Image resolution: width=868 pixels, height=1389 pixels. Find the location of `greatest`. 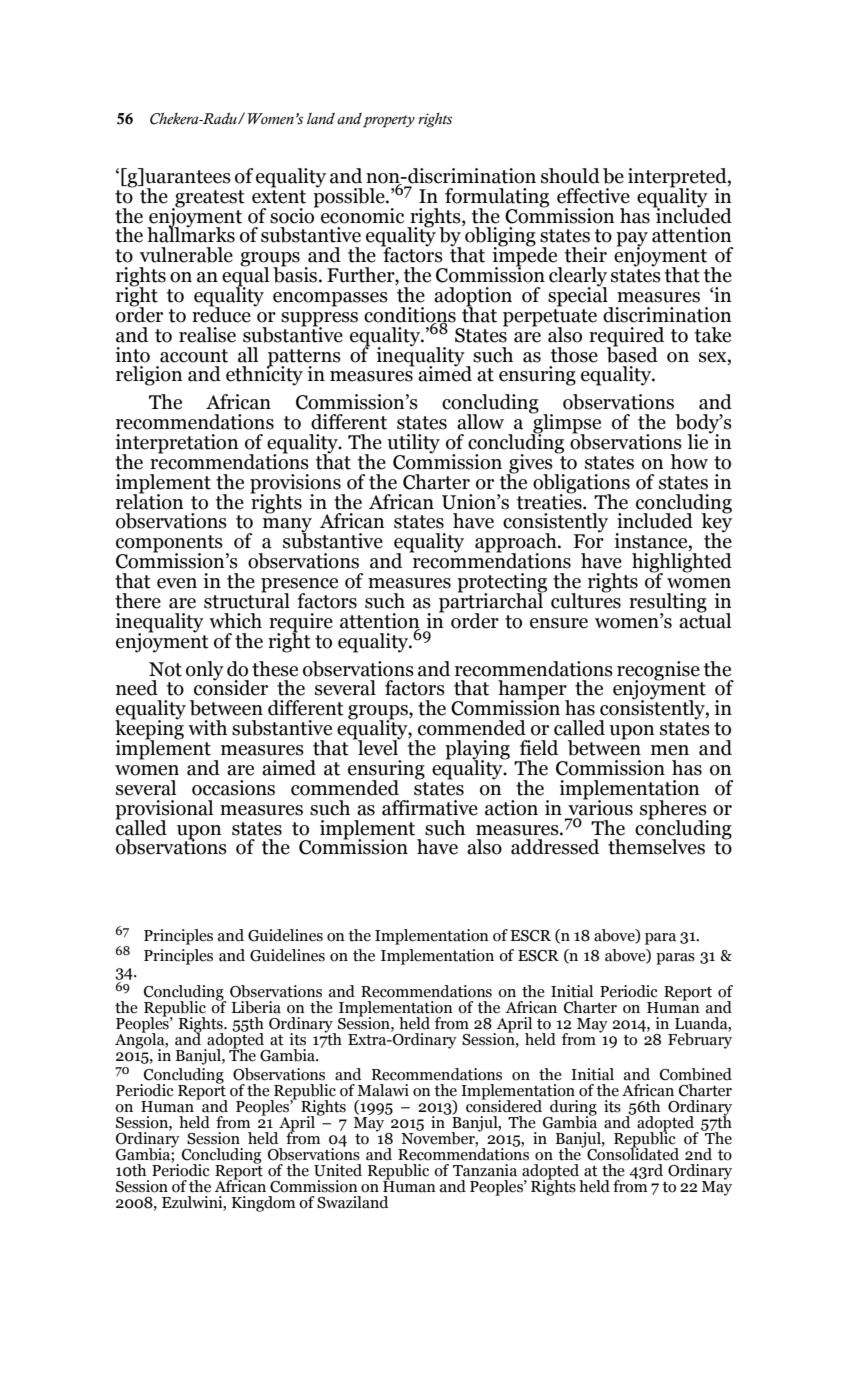

greatest is located at coordinates (209, 199).
